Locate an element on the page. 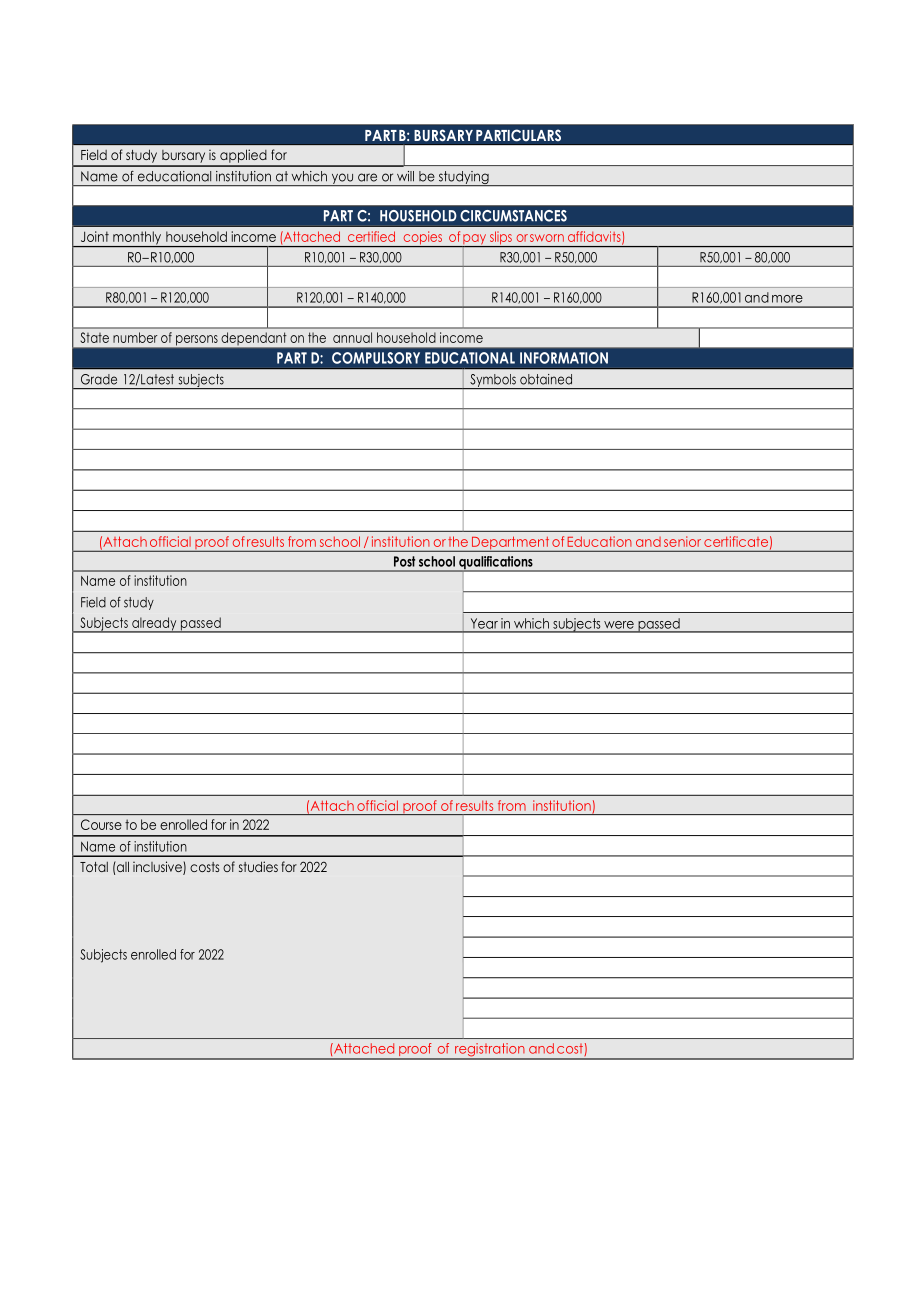 Image resolution: width=924 pixels, height=1309 pixels. inclusive is located at coordinates (158, 868).
